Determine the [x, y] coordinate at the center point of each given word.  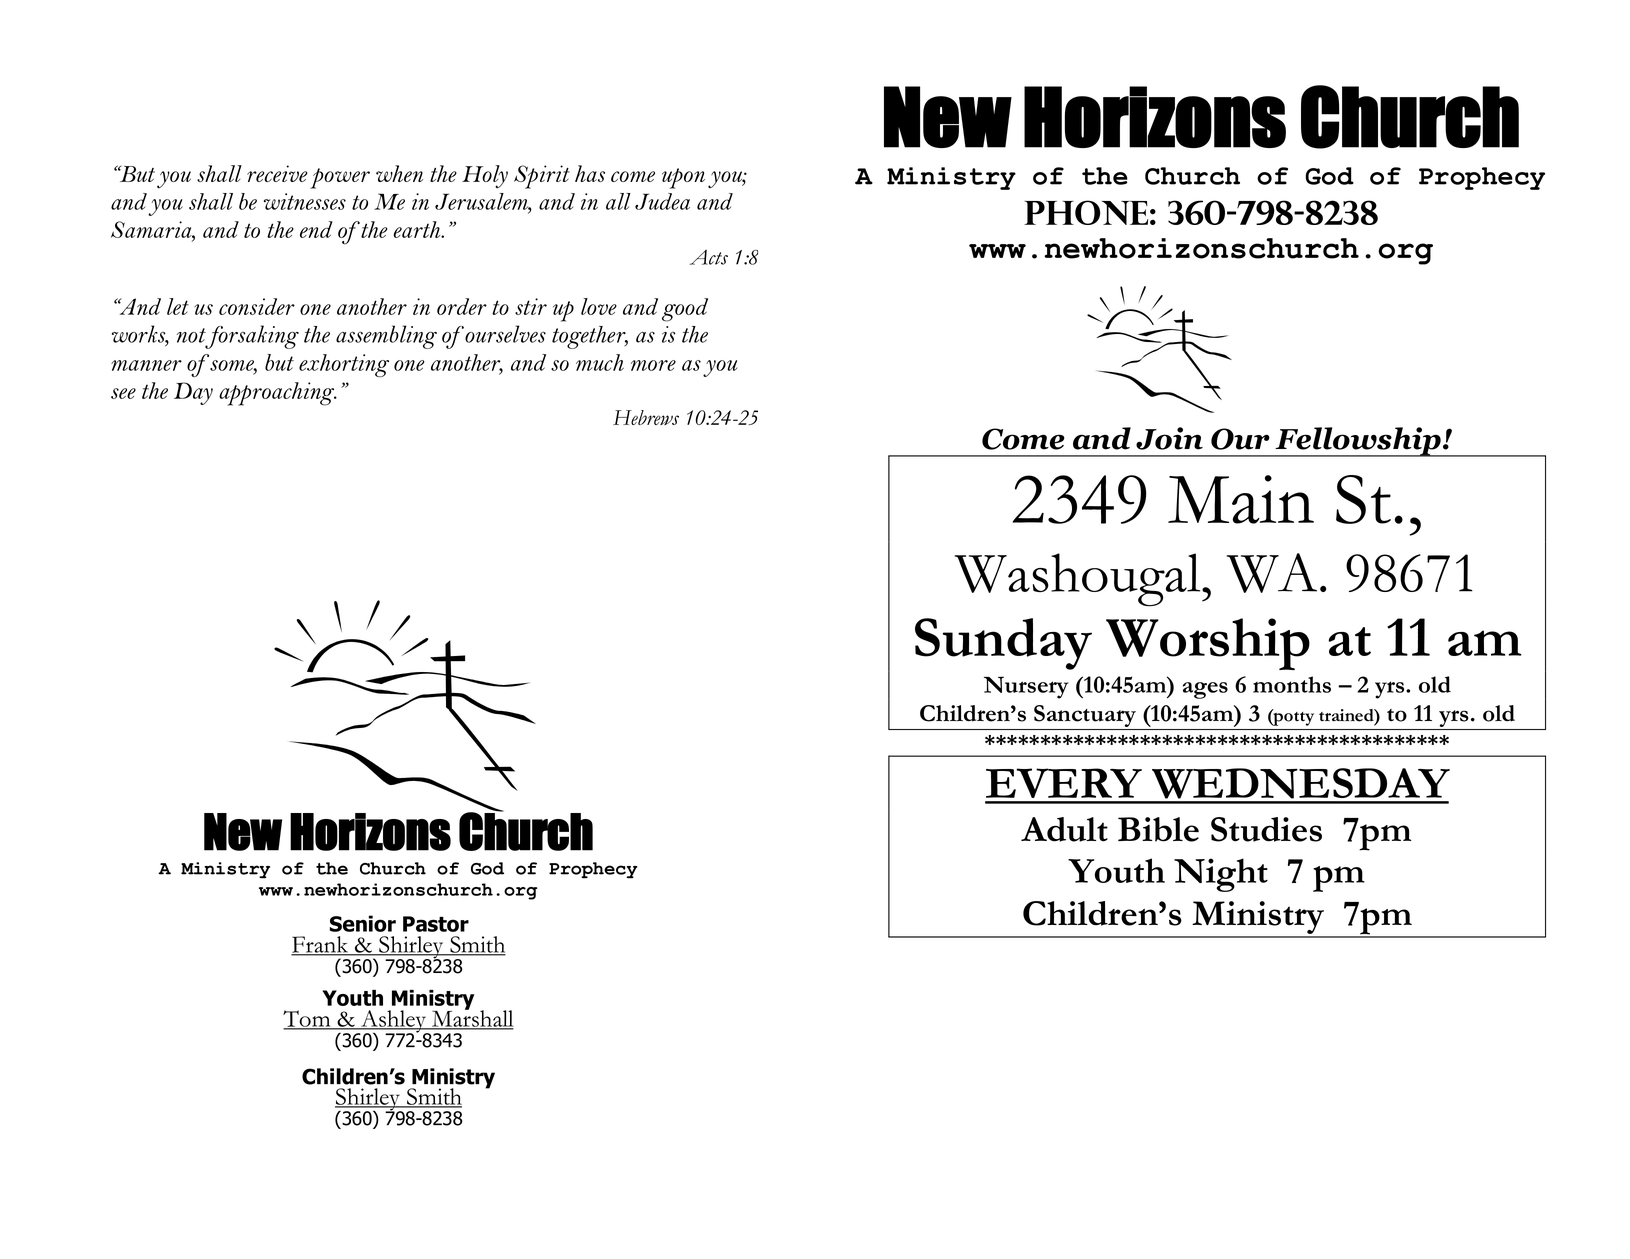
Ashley [393, 1022]
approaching [278, 394]
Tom [308, 1019]
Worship [1208, 644]
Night [1221, 875]
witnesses [305, 201]
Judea [662, 201]
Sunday [1003, 644]
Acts [709, 257]
